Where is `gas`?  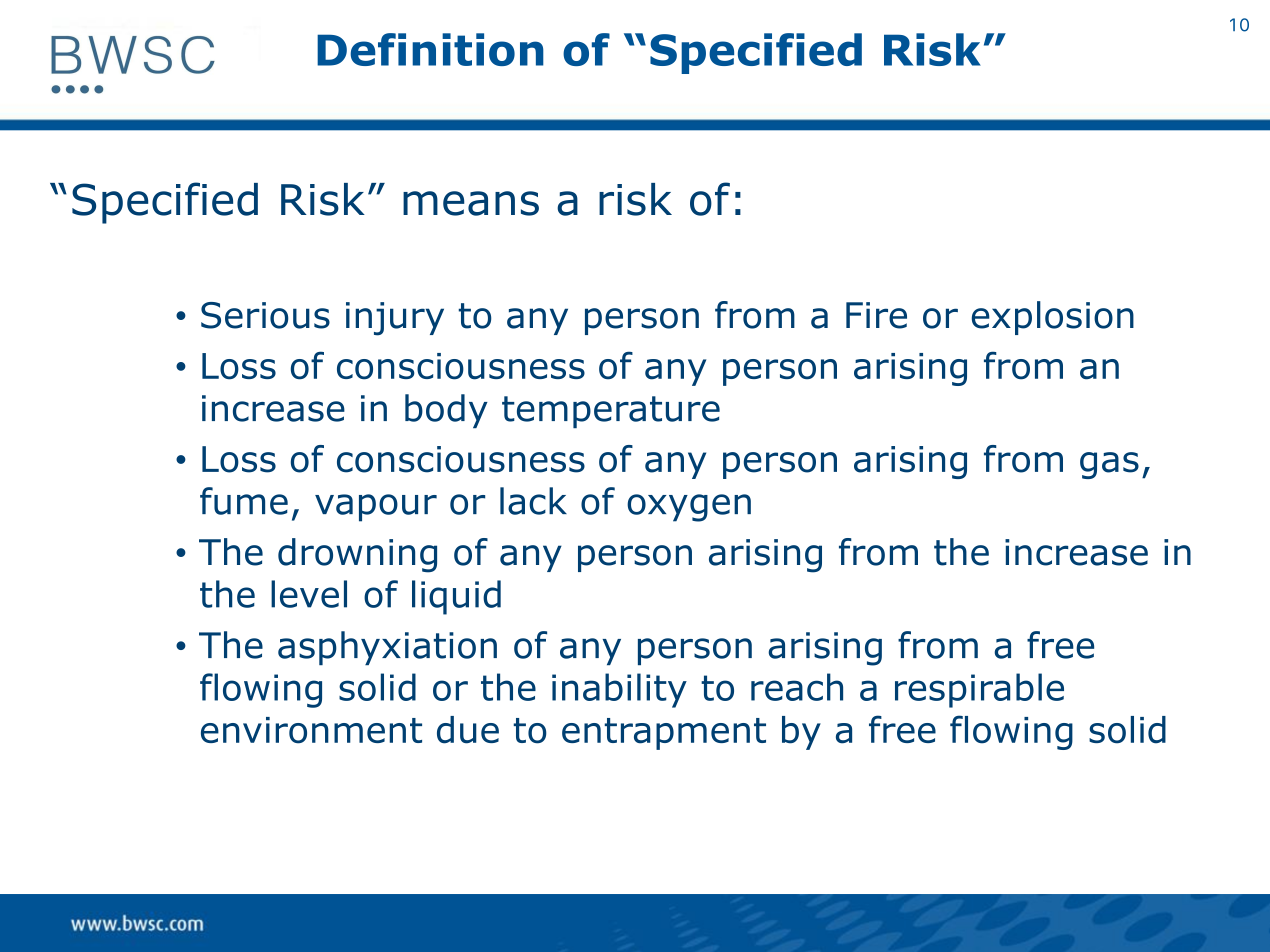 gas is located at coordinates (1109, 465).
